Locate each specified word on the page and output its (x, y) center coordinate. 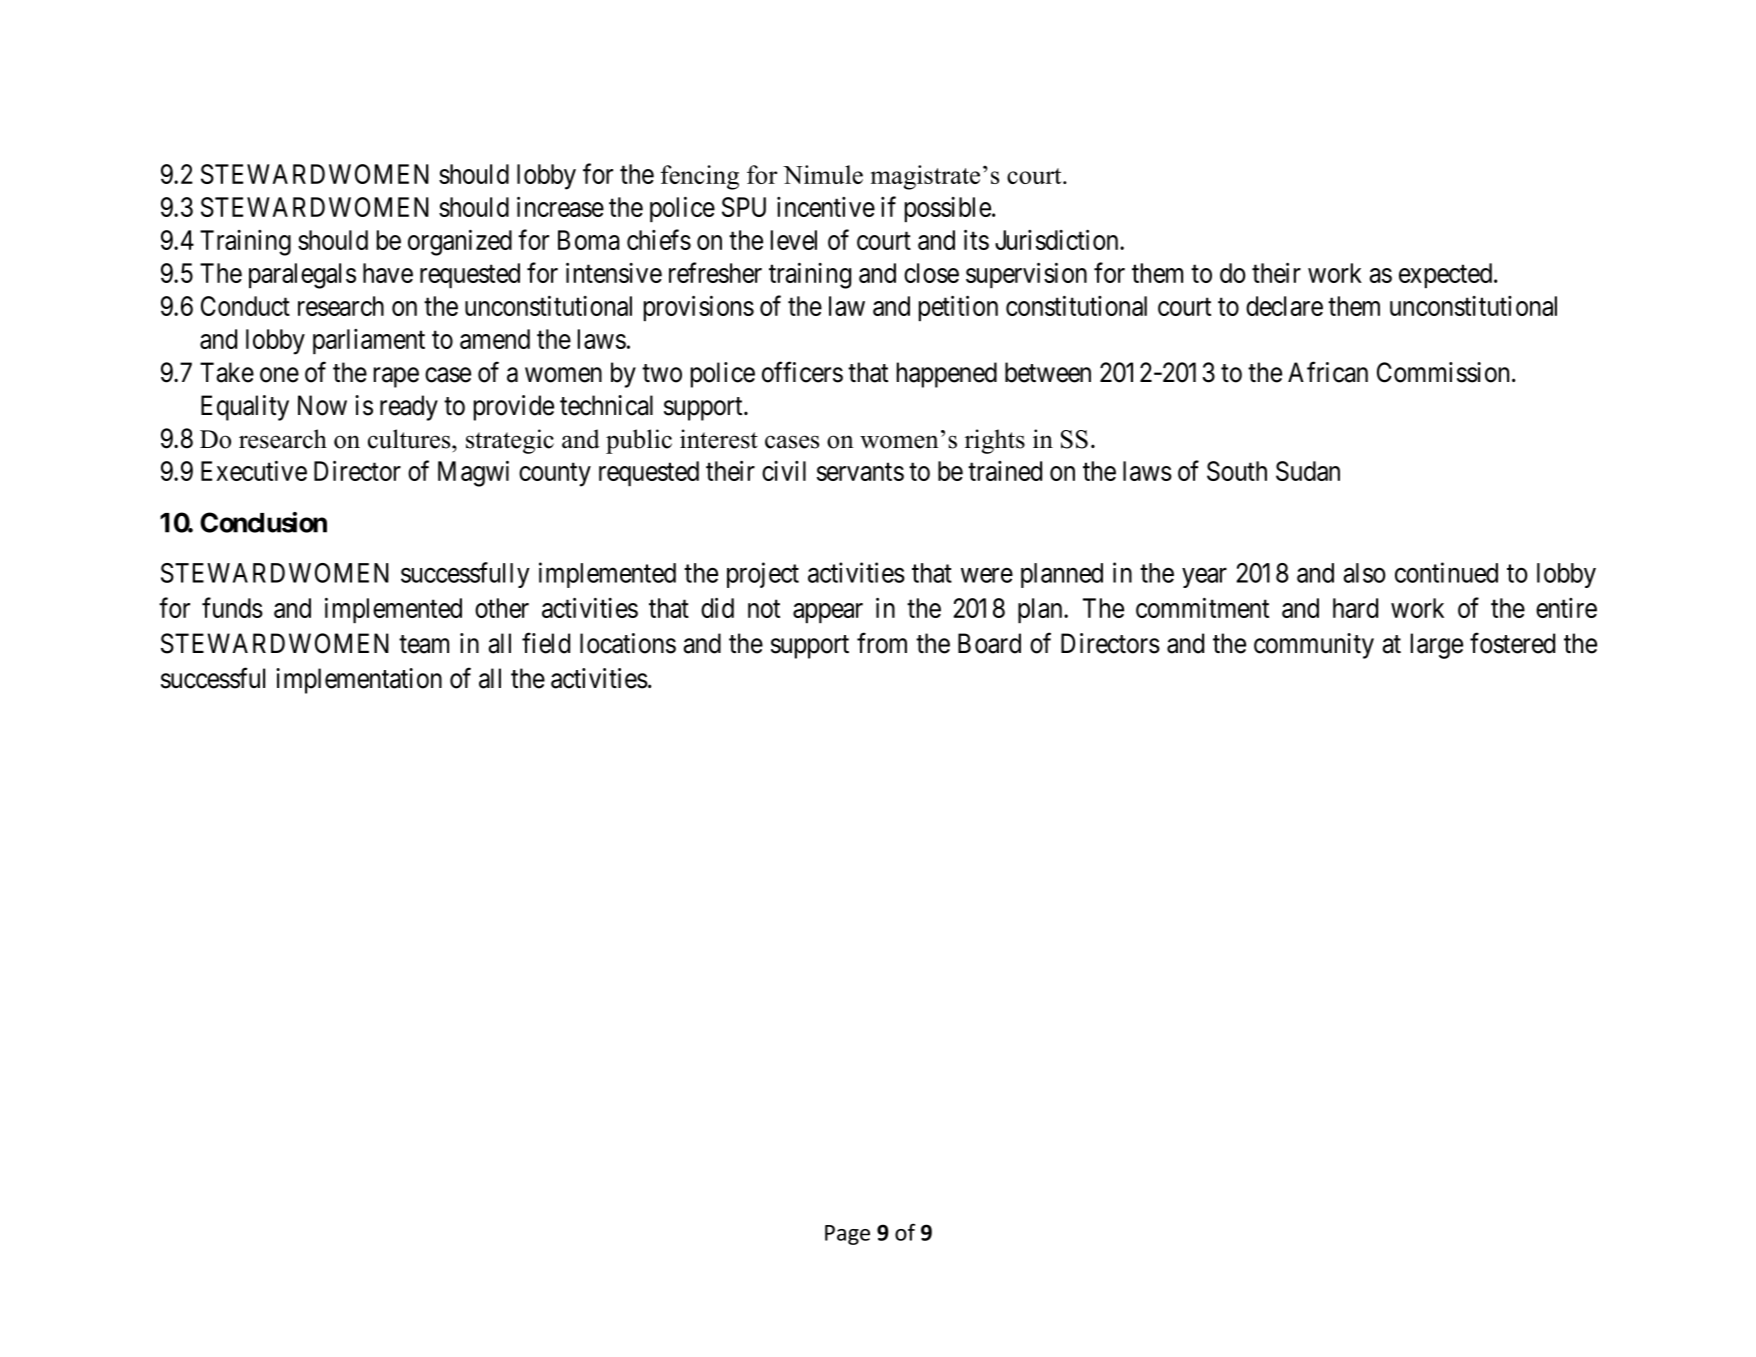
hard (1355, 608)
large (1437, 646)
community (1314, 646)
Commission (1445, 372)
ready (409, 408)
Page (847, 1235)
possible (948, 209)
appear (828, 613)
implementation (359, 681)
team (424, 644)
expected (1447, 275)
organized (460, 243)
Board (989, 643)
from (882, 643)
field (546, 643)
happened (947, 375)
